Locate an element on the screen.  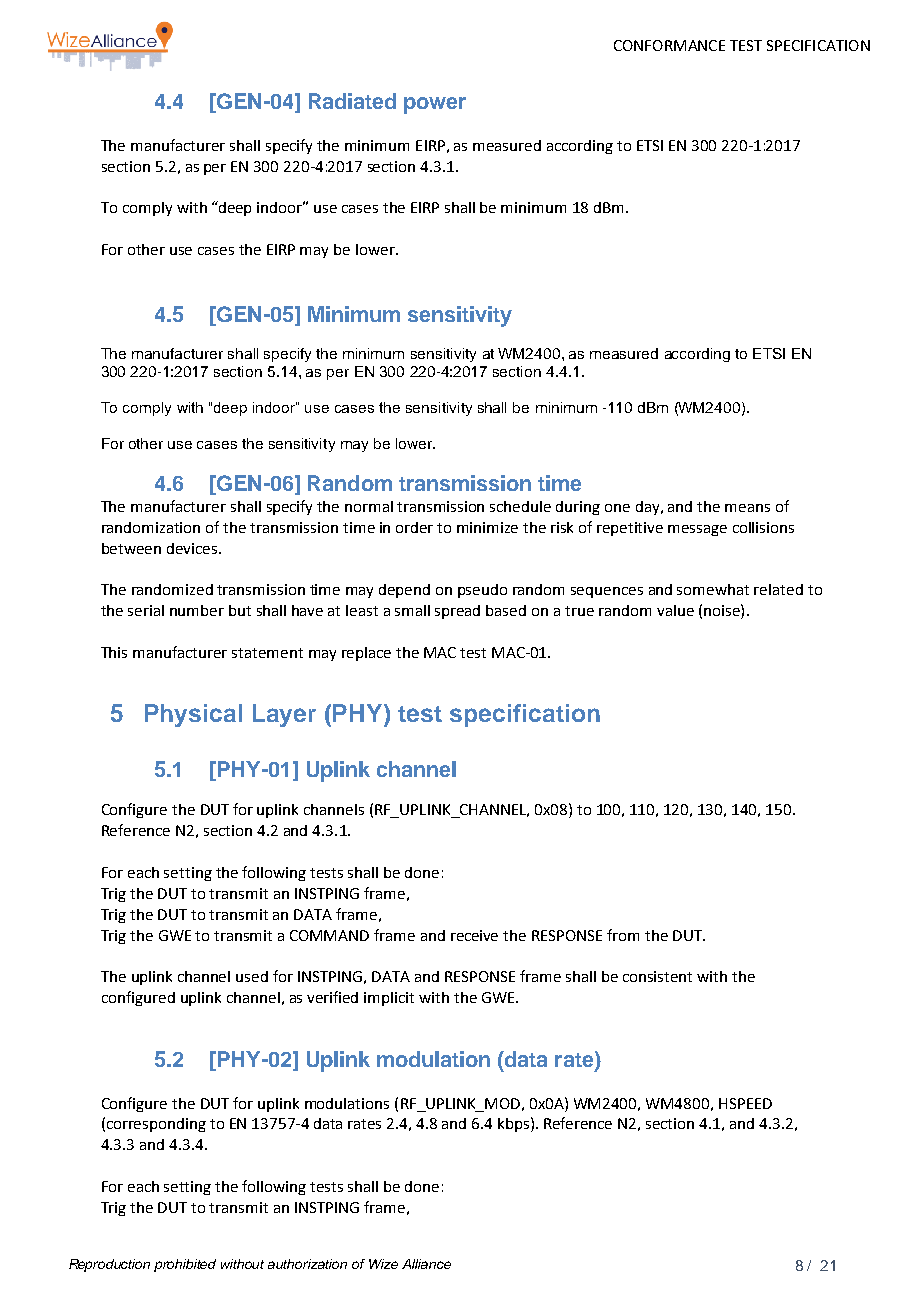
power is located at coordinates (435, 105).
